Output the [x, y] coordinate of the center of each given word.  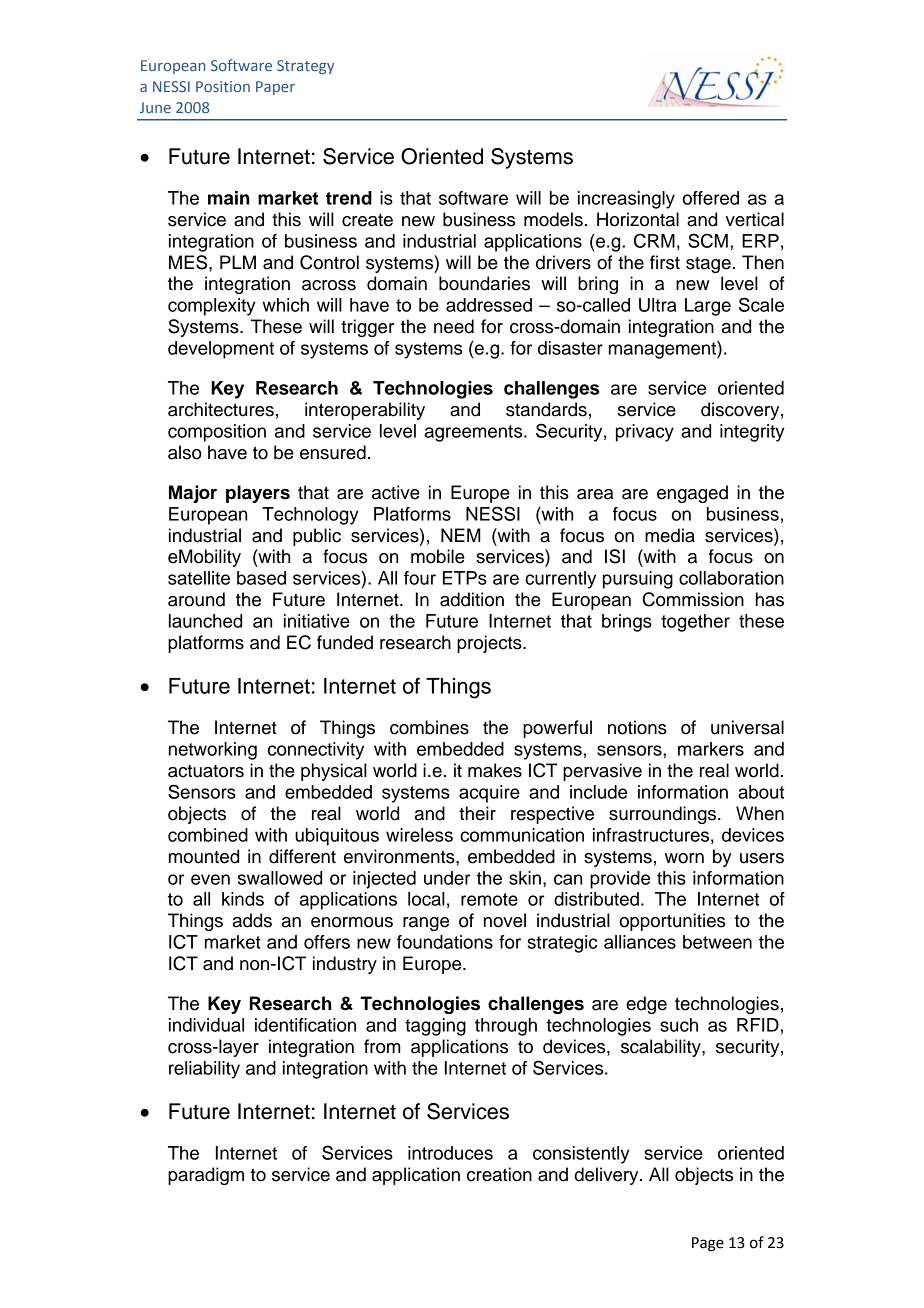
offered [710, 198]
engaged [692, 494]
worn [684, 858]
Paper [275, 88]
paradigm [206, 1176]
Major [193, 494]
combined [208, 835]
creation [499, 1174]
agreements [475, 433]
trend [349, 198]
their [477, 813]
